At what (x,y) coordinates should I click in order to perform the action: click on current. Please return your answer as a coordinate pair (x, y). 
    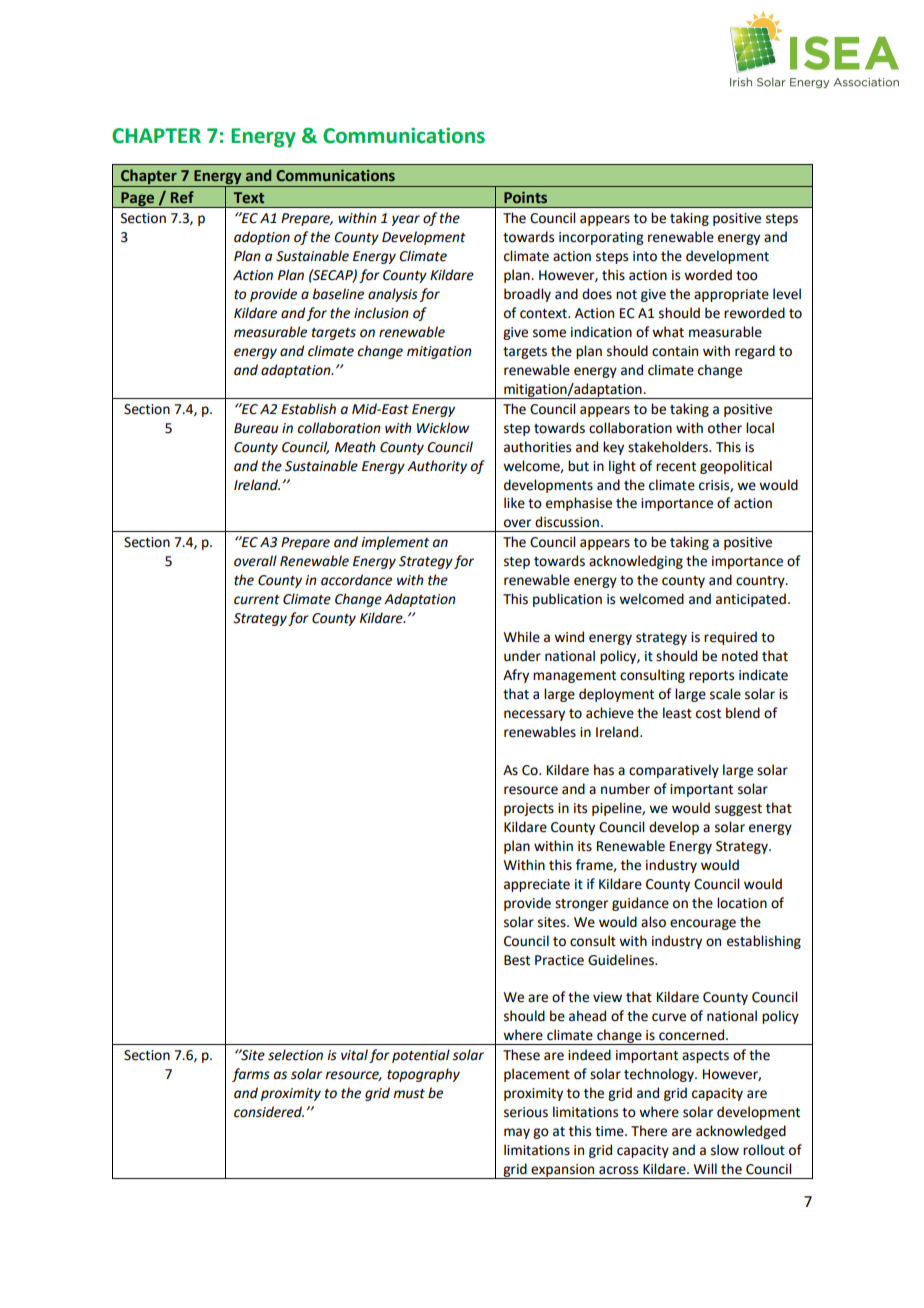
    Looking at the image, I should click on (257, 600).
